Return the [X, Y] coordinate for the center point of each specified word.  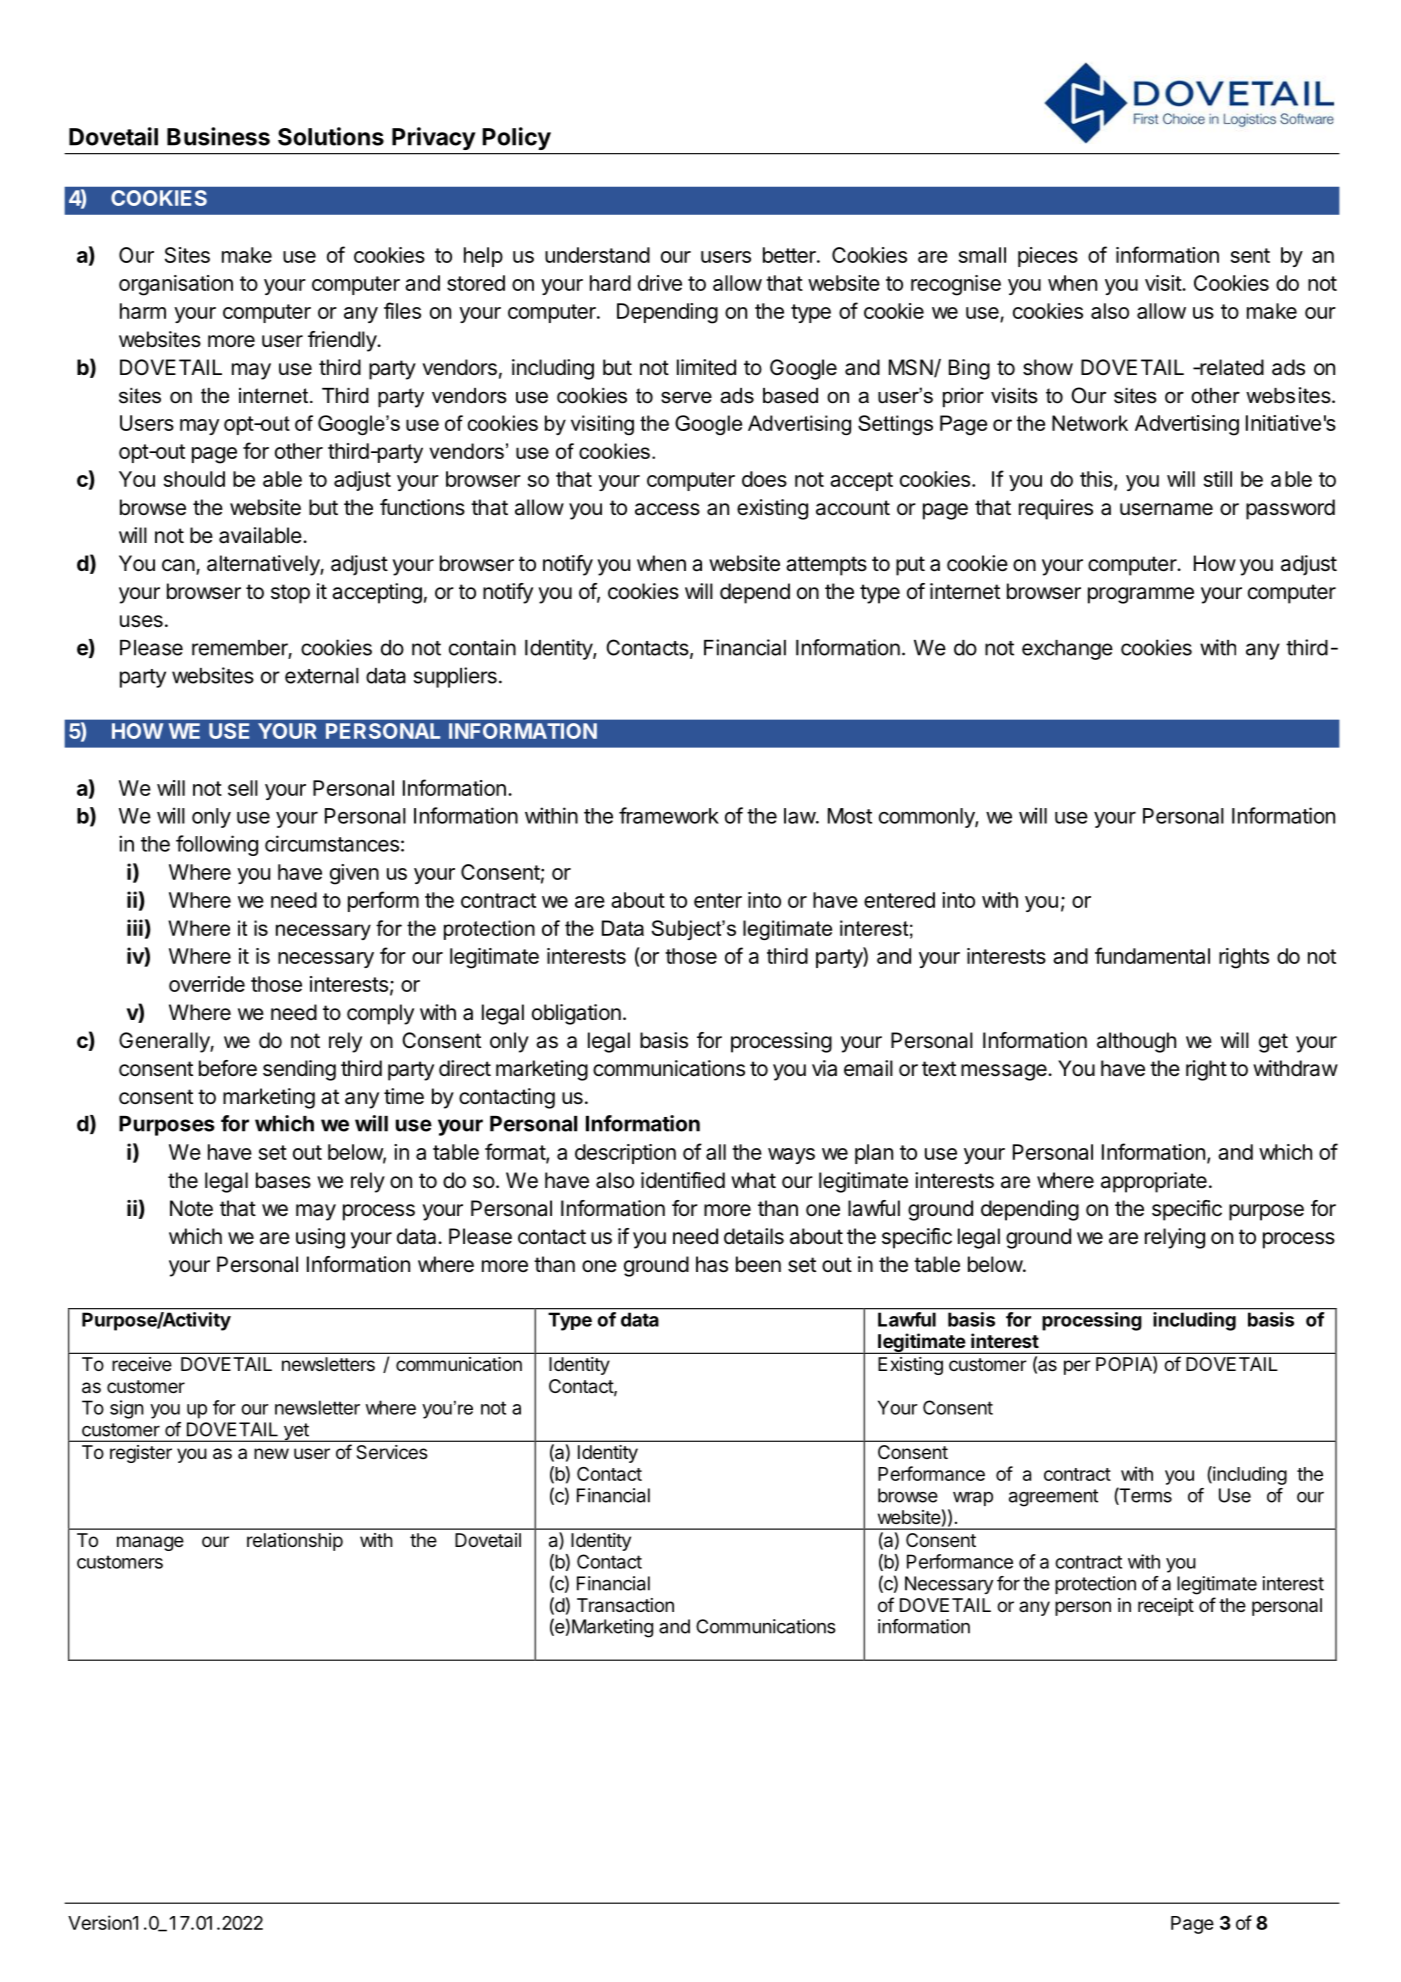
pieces [1048, 257]
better [790, 255]
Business [218, 136]
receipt [1166, 1607]
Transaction [625, 1605]
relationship [295, 1542]
